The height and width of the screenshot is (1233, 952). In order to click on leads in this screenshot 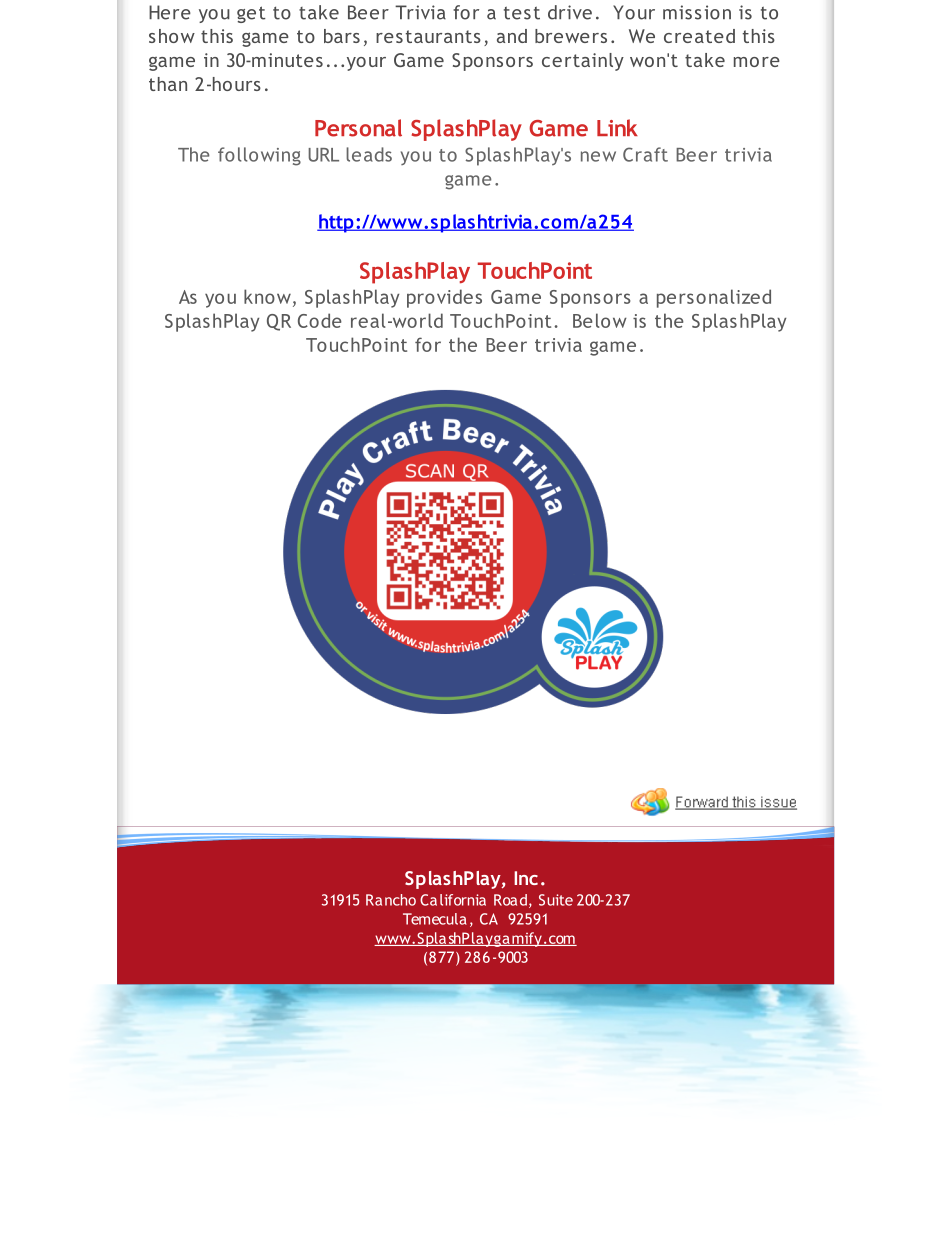, I will do `click(369, 154)`.
